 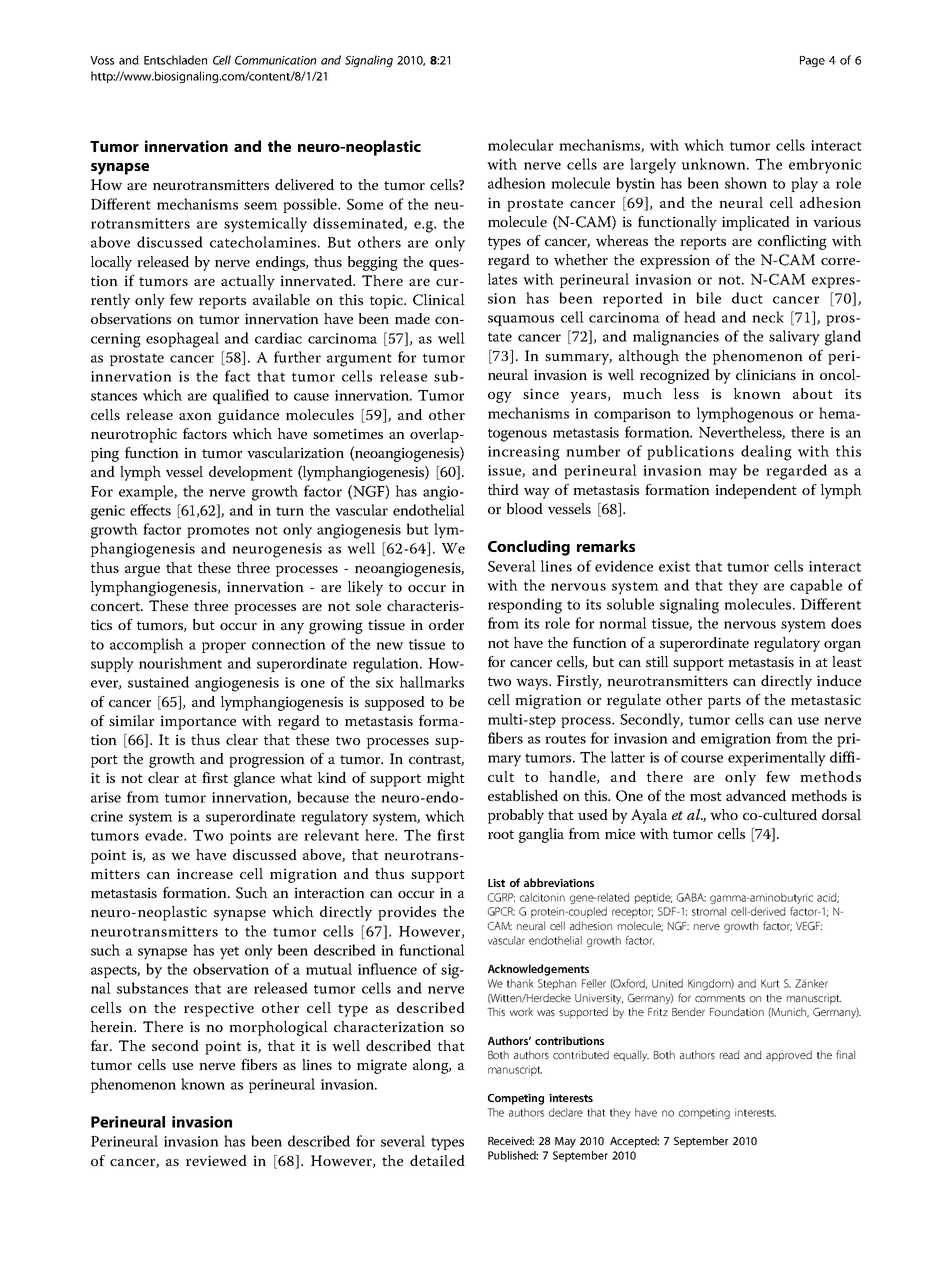 What do you see at coordinates (216, 1161) in the image?
I see `reviewed` at bounding box center [216, 1161].
